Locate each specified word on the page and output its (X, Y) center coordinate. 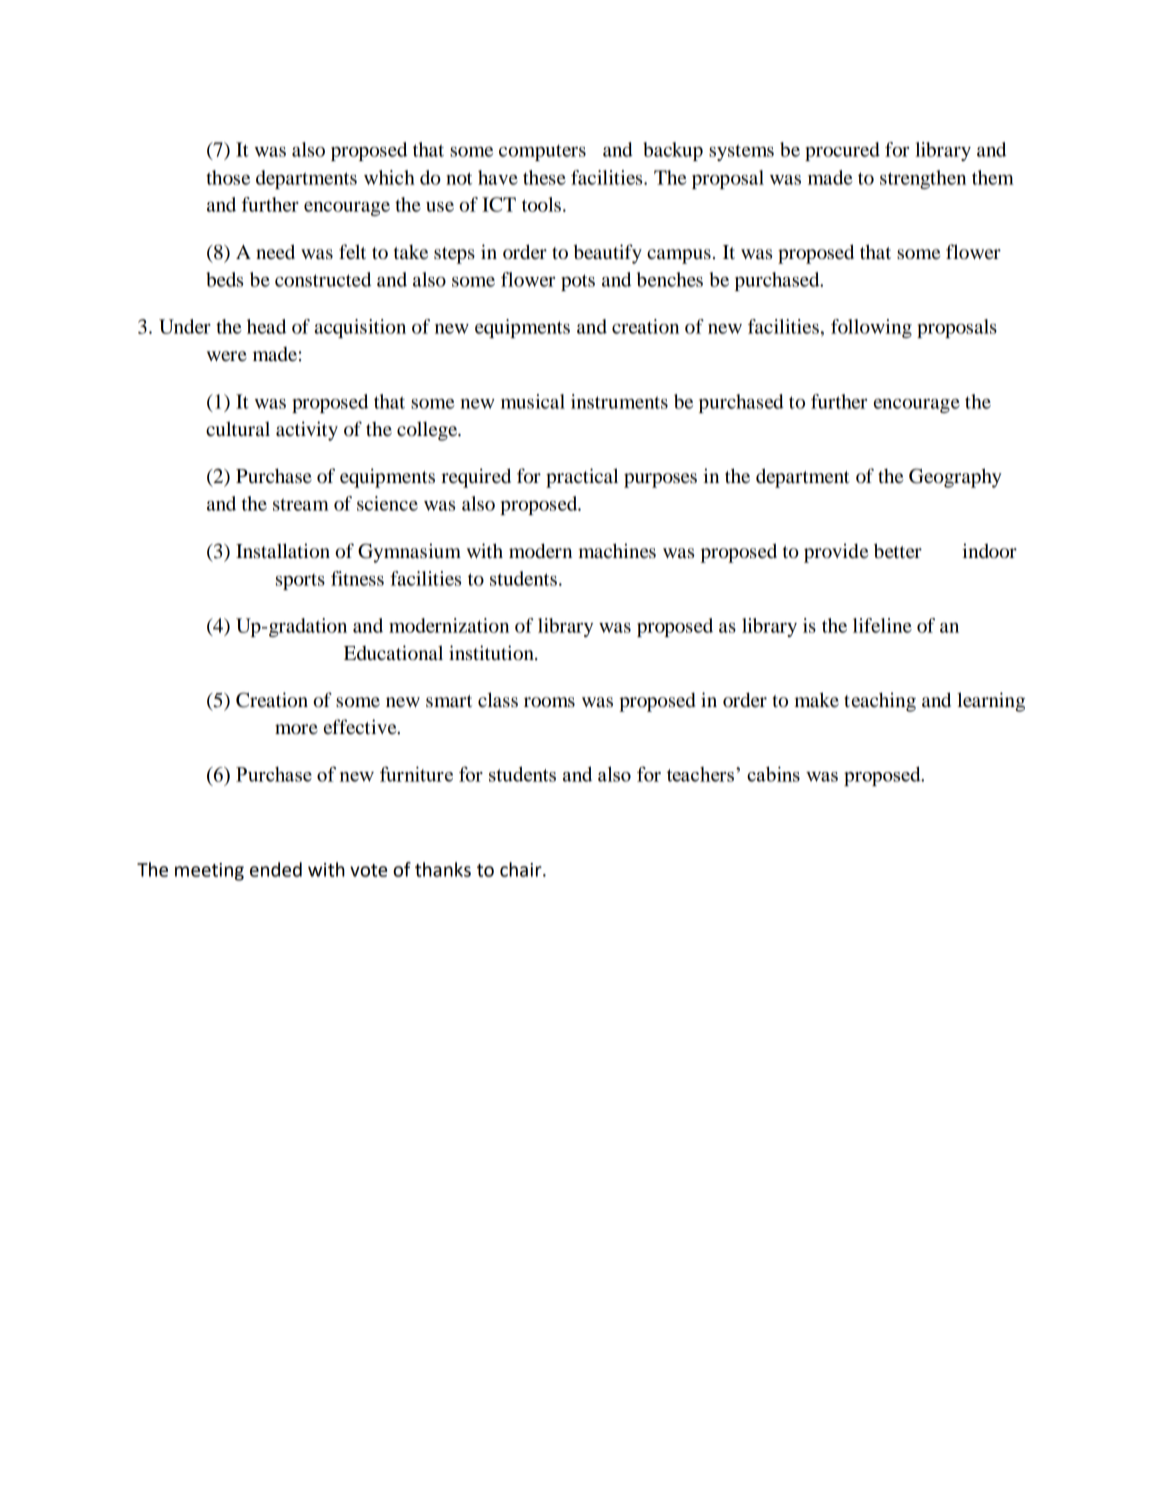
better (898, 551)
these (544, 177)
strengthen (923, 179)
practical (582, 478)
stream (301, 504)
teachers (700, 774)
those (228, 177)
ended (276, 869)
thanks (443, 869)
